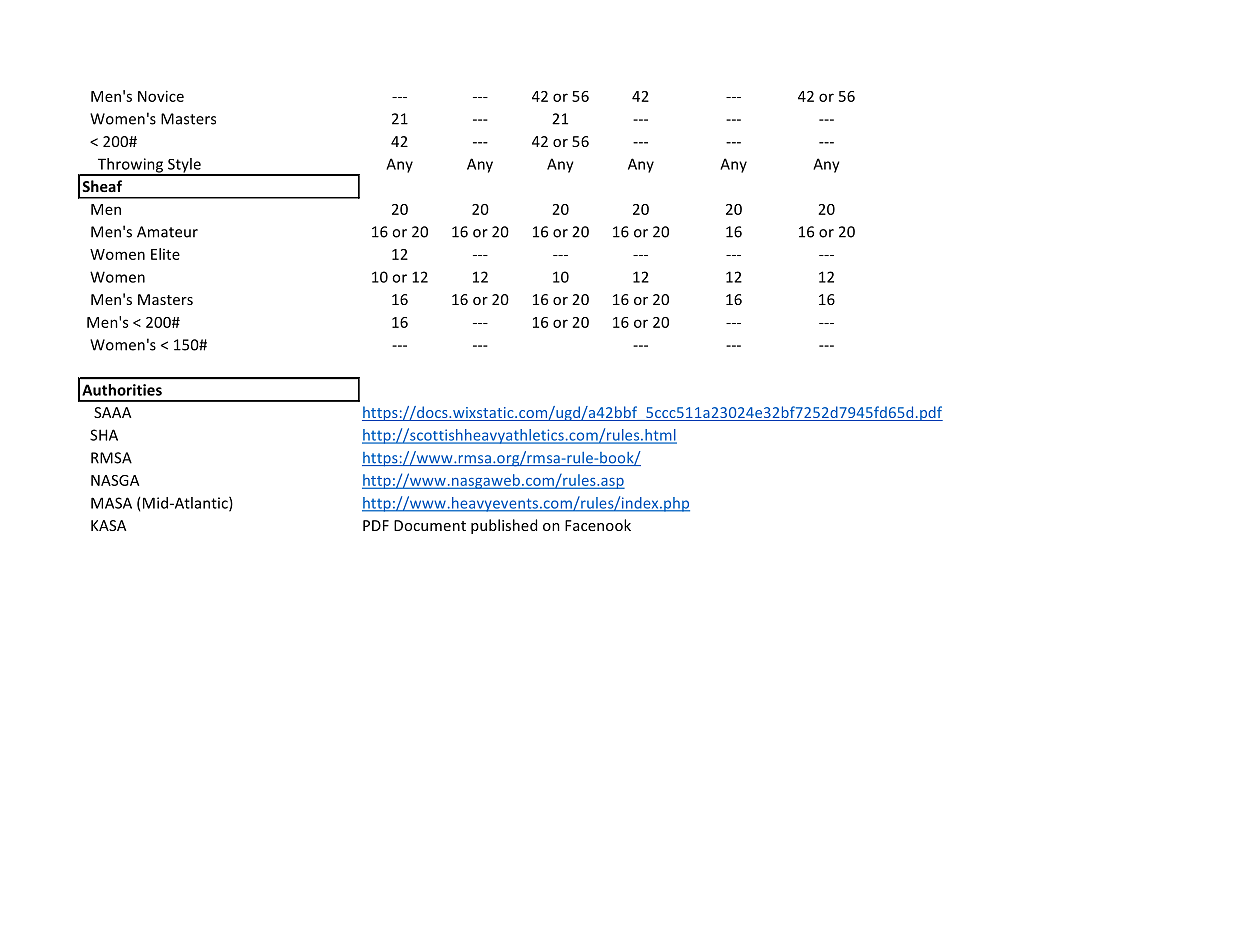  Describe the element at coordinates (161, 96) in the document. I see `Novice` at that location.
